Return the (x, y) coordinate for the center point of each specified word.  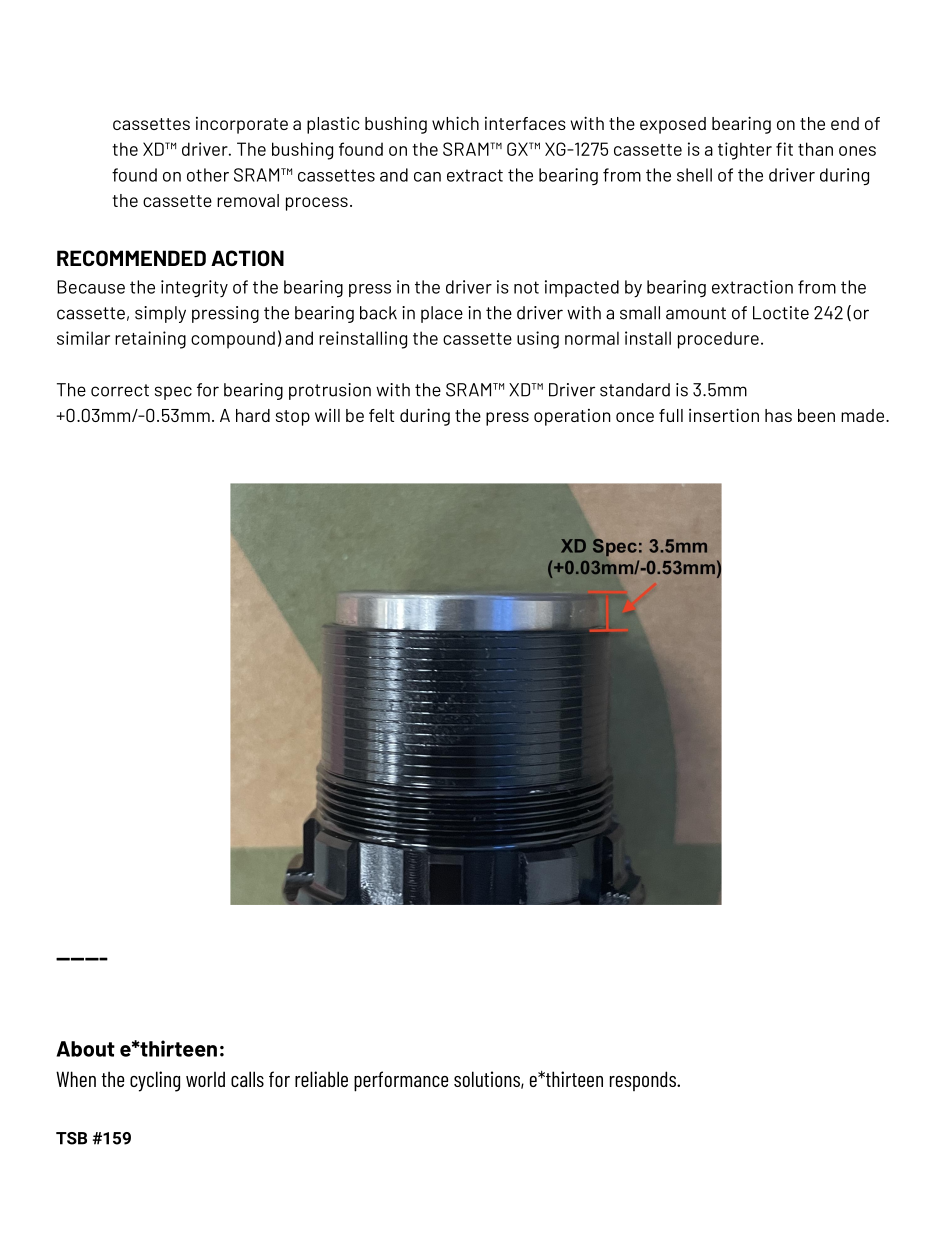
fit (784, 149)
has (778, 415)
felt (381, 415)
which (455, 123)
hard (253, 415)
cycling (155, 1081)
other (208, 175)
